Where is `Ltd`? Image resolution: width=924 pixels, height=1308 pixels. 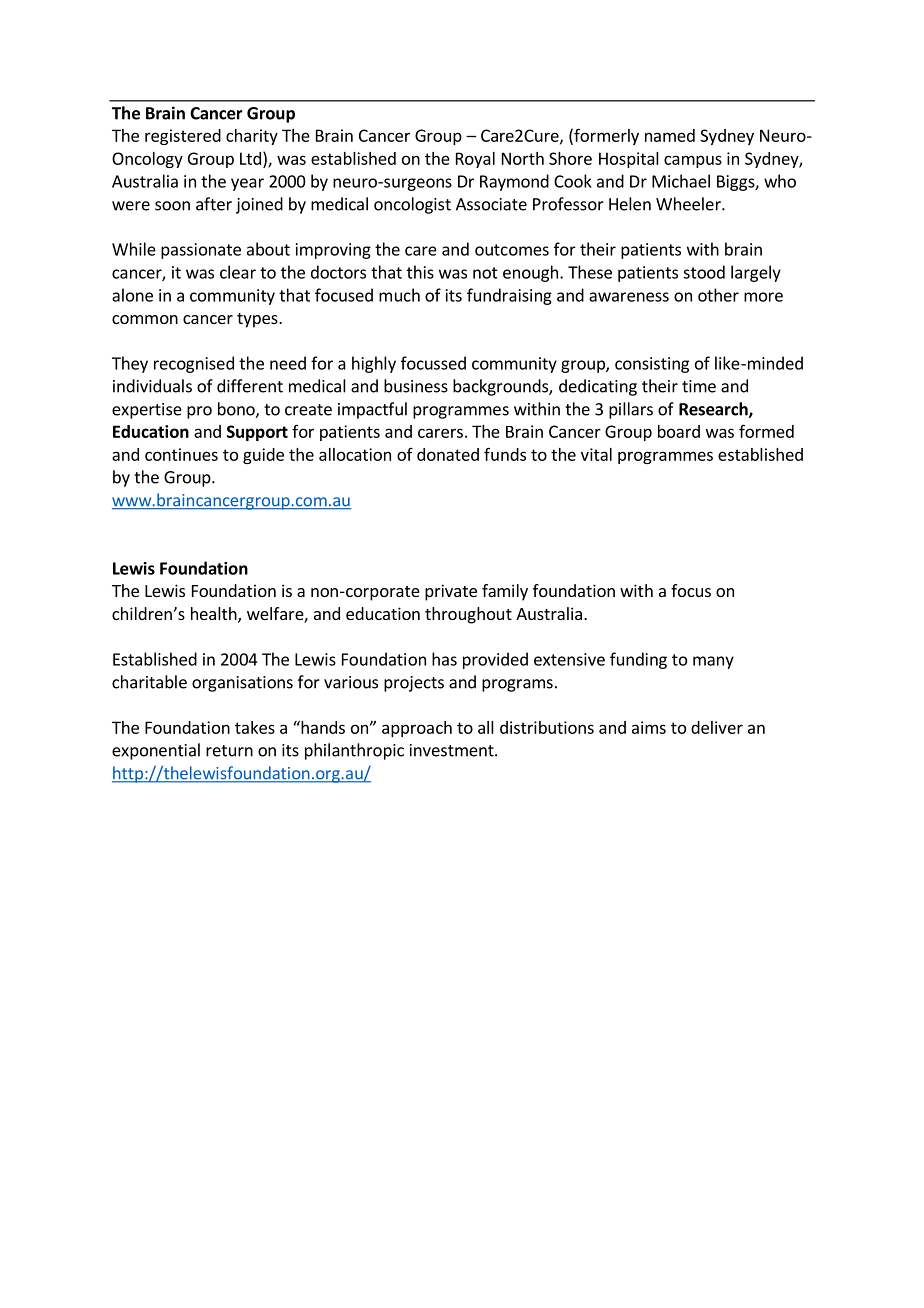
Ltd is located at coordinates (250, 158).
